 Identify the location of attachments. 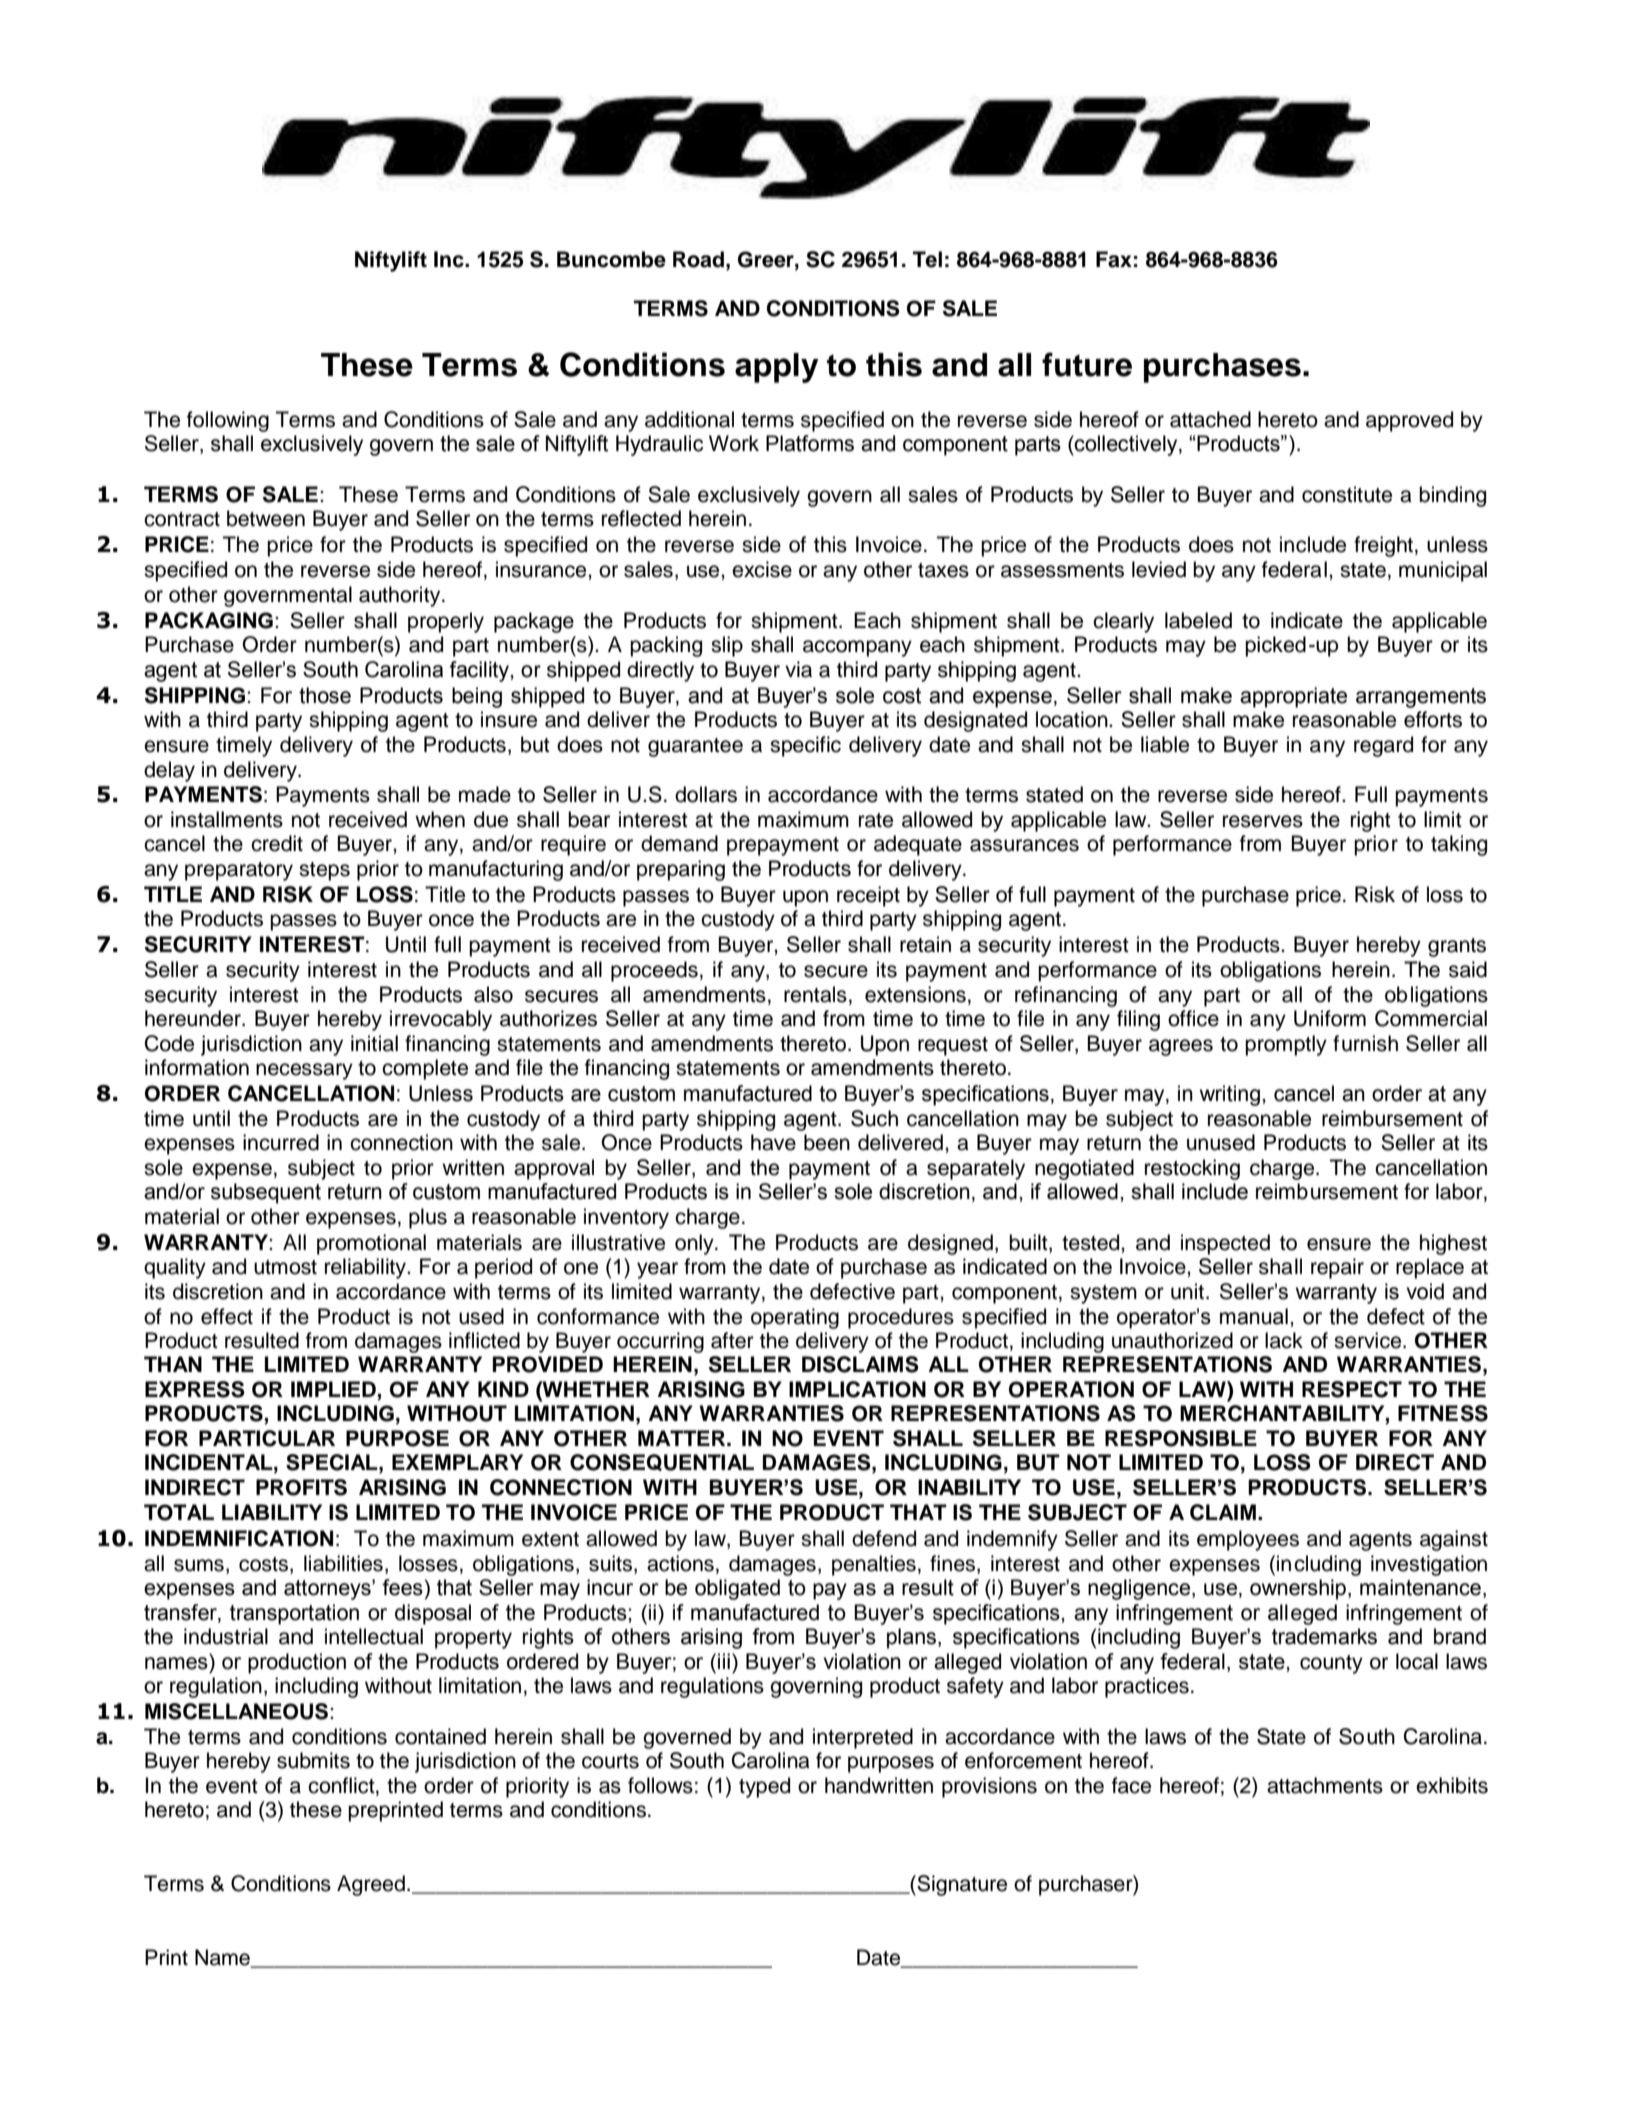
(1325, 1785).
